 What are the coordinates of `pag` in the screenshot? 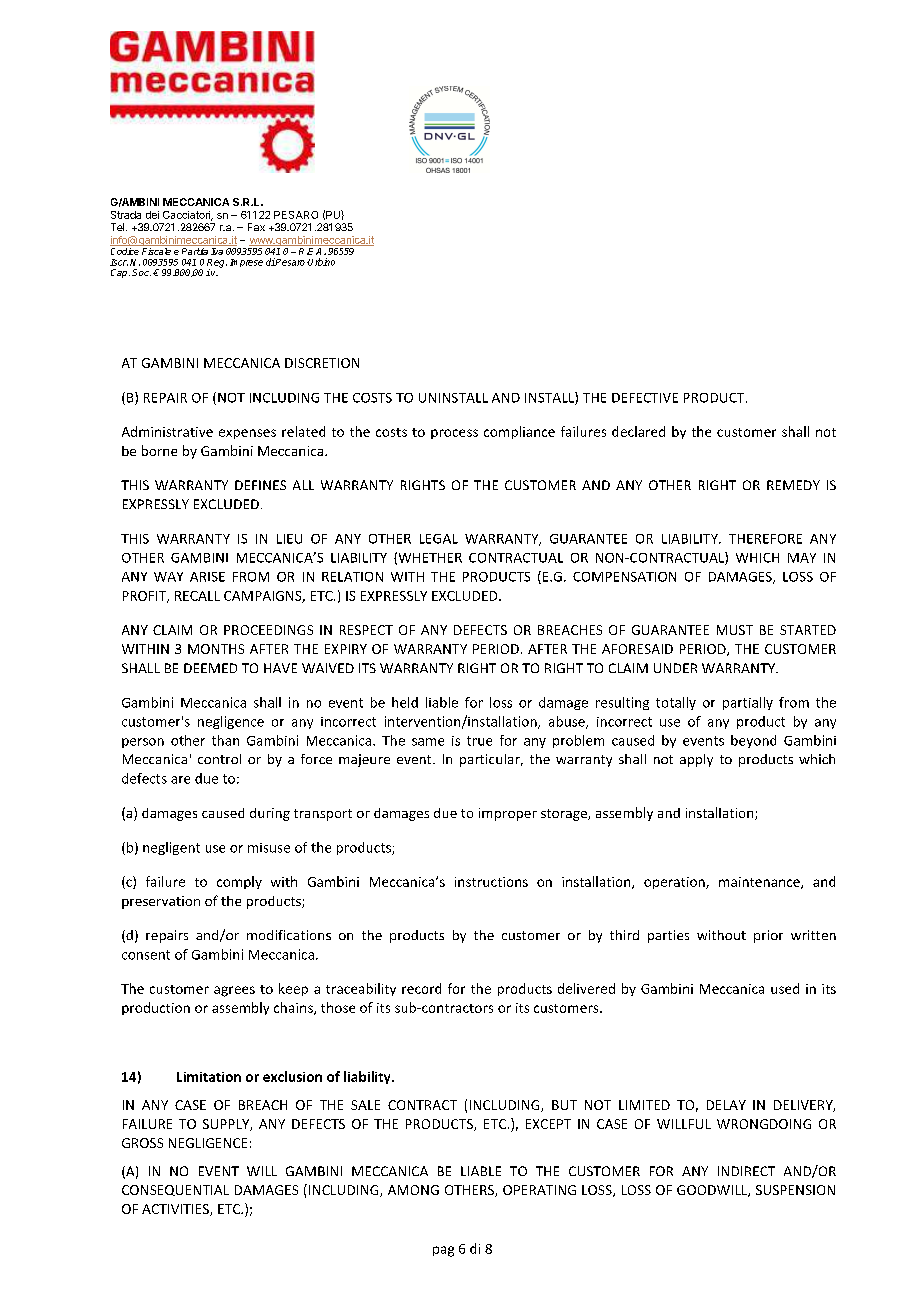 It's located at (443, 1251).
